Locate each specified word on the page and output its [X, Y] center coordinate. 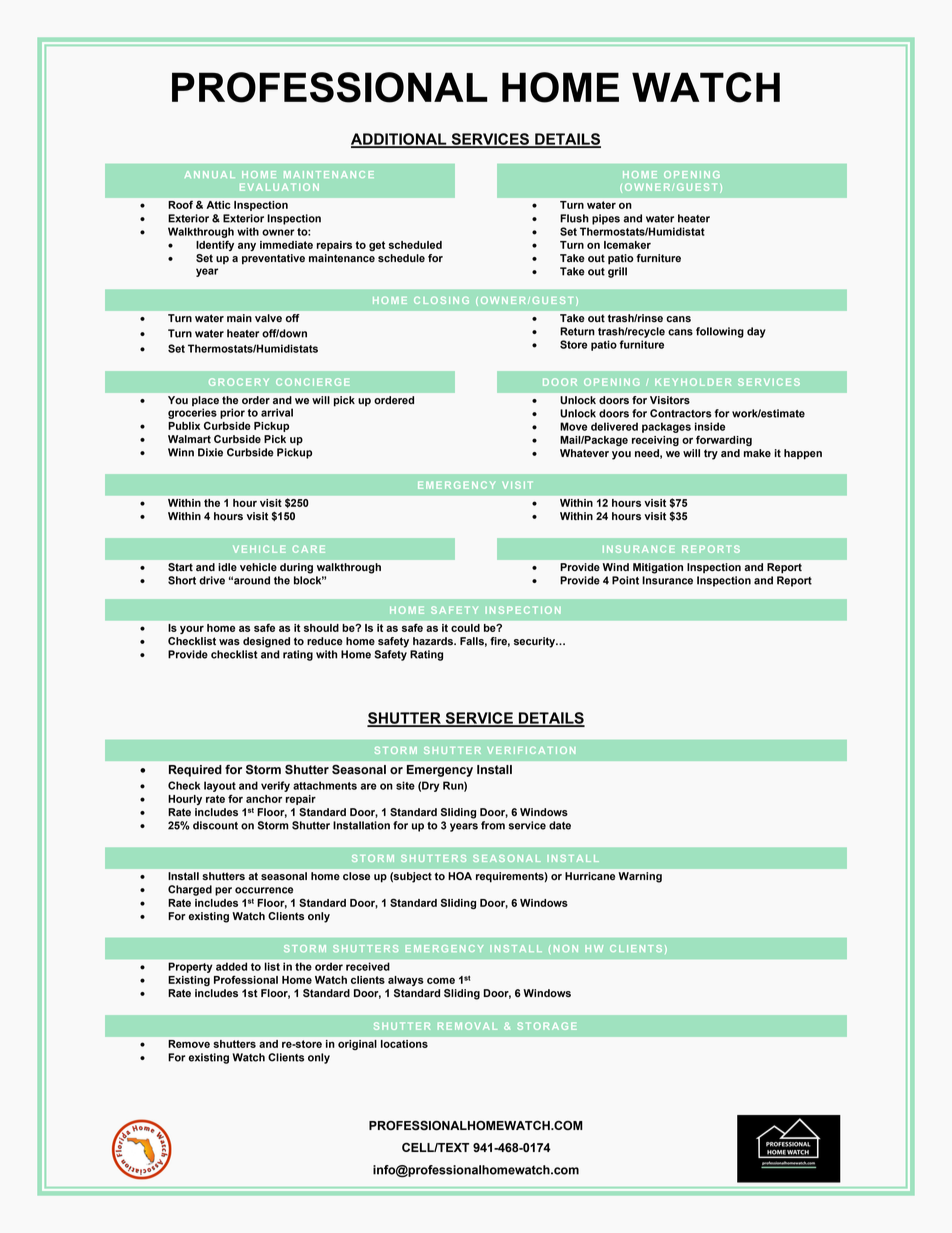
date [560, 825]
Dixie [210, 452]
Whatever [584, 453]
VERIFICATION [531, 750]
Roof [180, 204]
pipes [606, 219]
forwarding [724, 440]
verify [275, 786]
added [231, 966]
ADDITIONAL [400, 140]
